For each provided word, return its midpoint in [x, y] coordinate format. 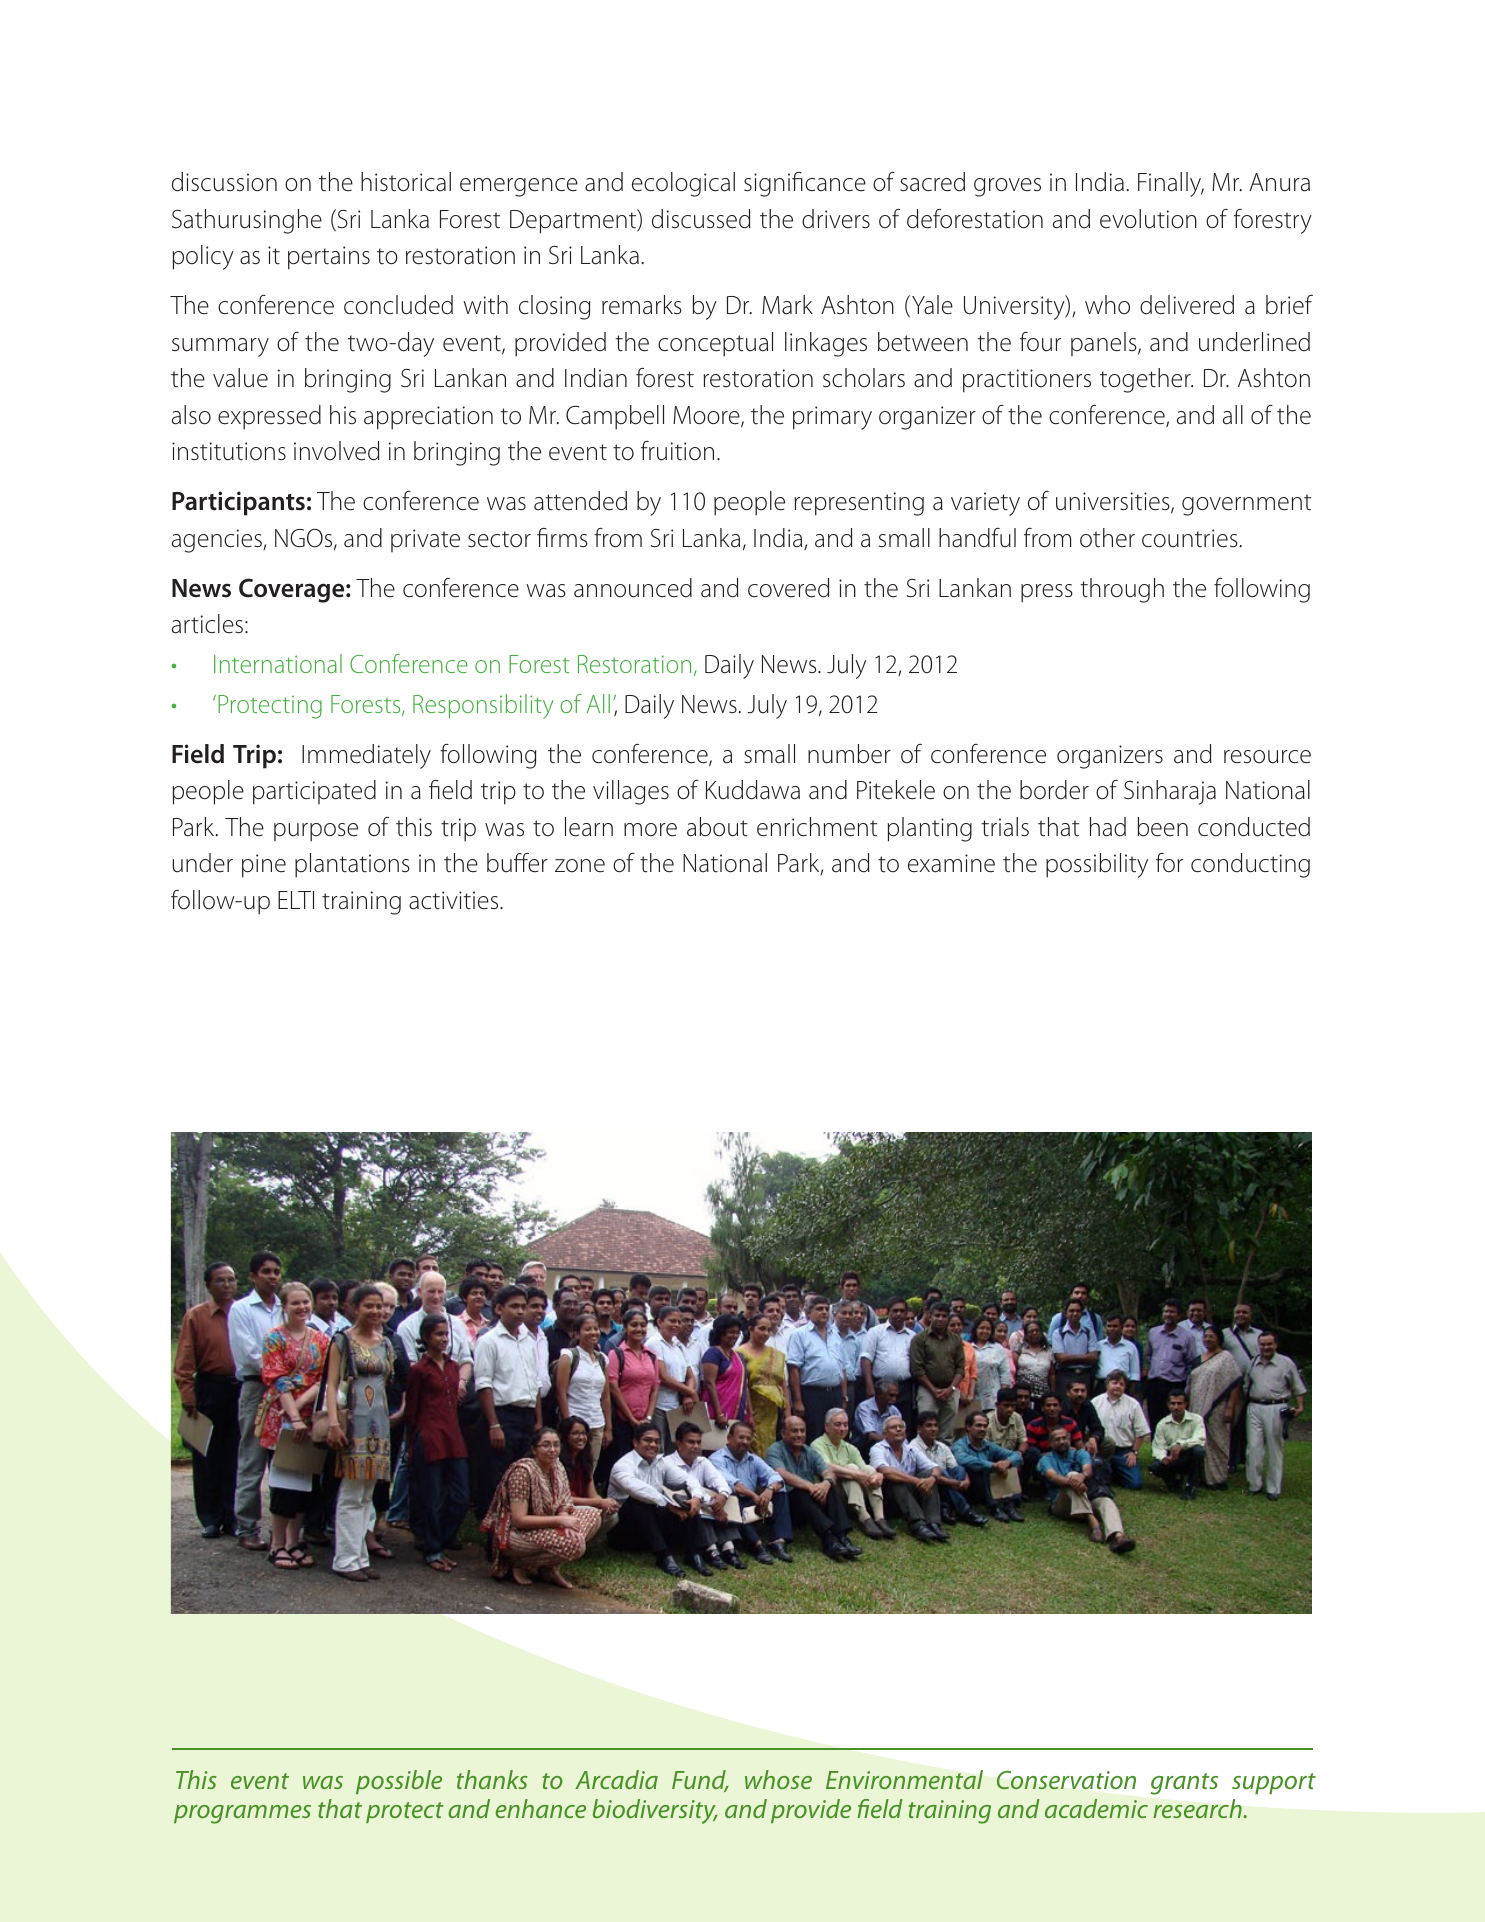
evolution [1148, 219]
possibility [1097, 865]
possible [399, 1782]
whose [778, 1779]
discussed [701, 219]
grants [1184, 1784]
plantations [352, 865]
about [717, 827]
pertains [329, 258]
